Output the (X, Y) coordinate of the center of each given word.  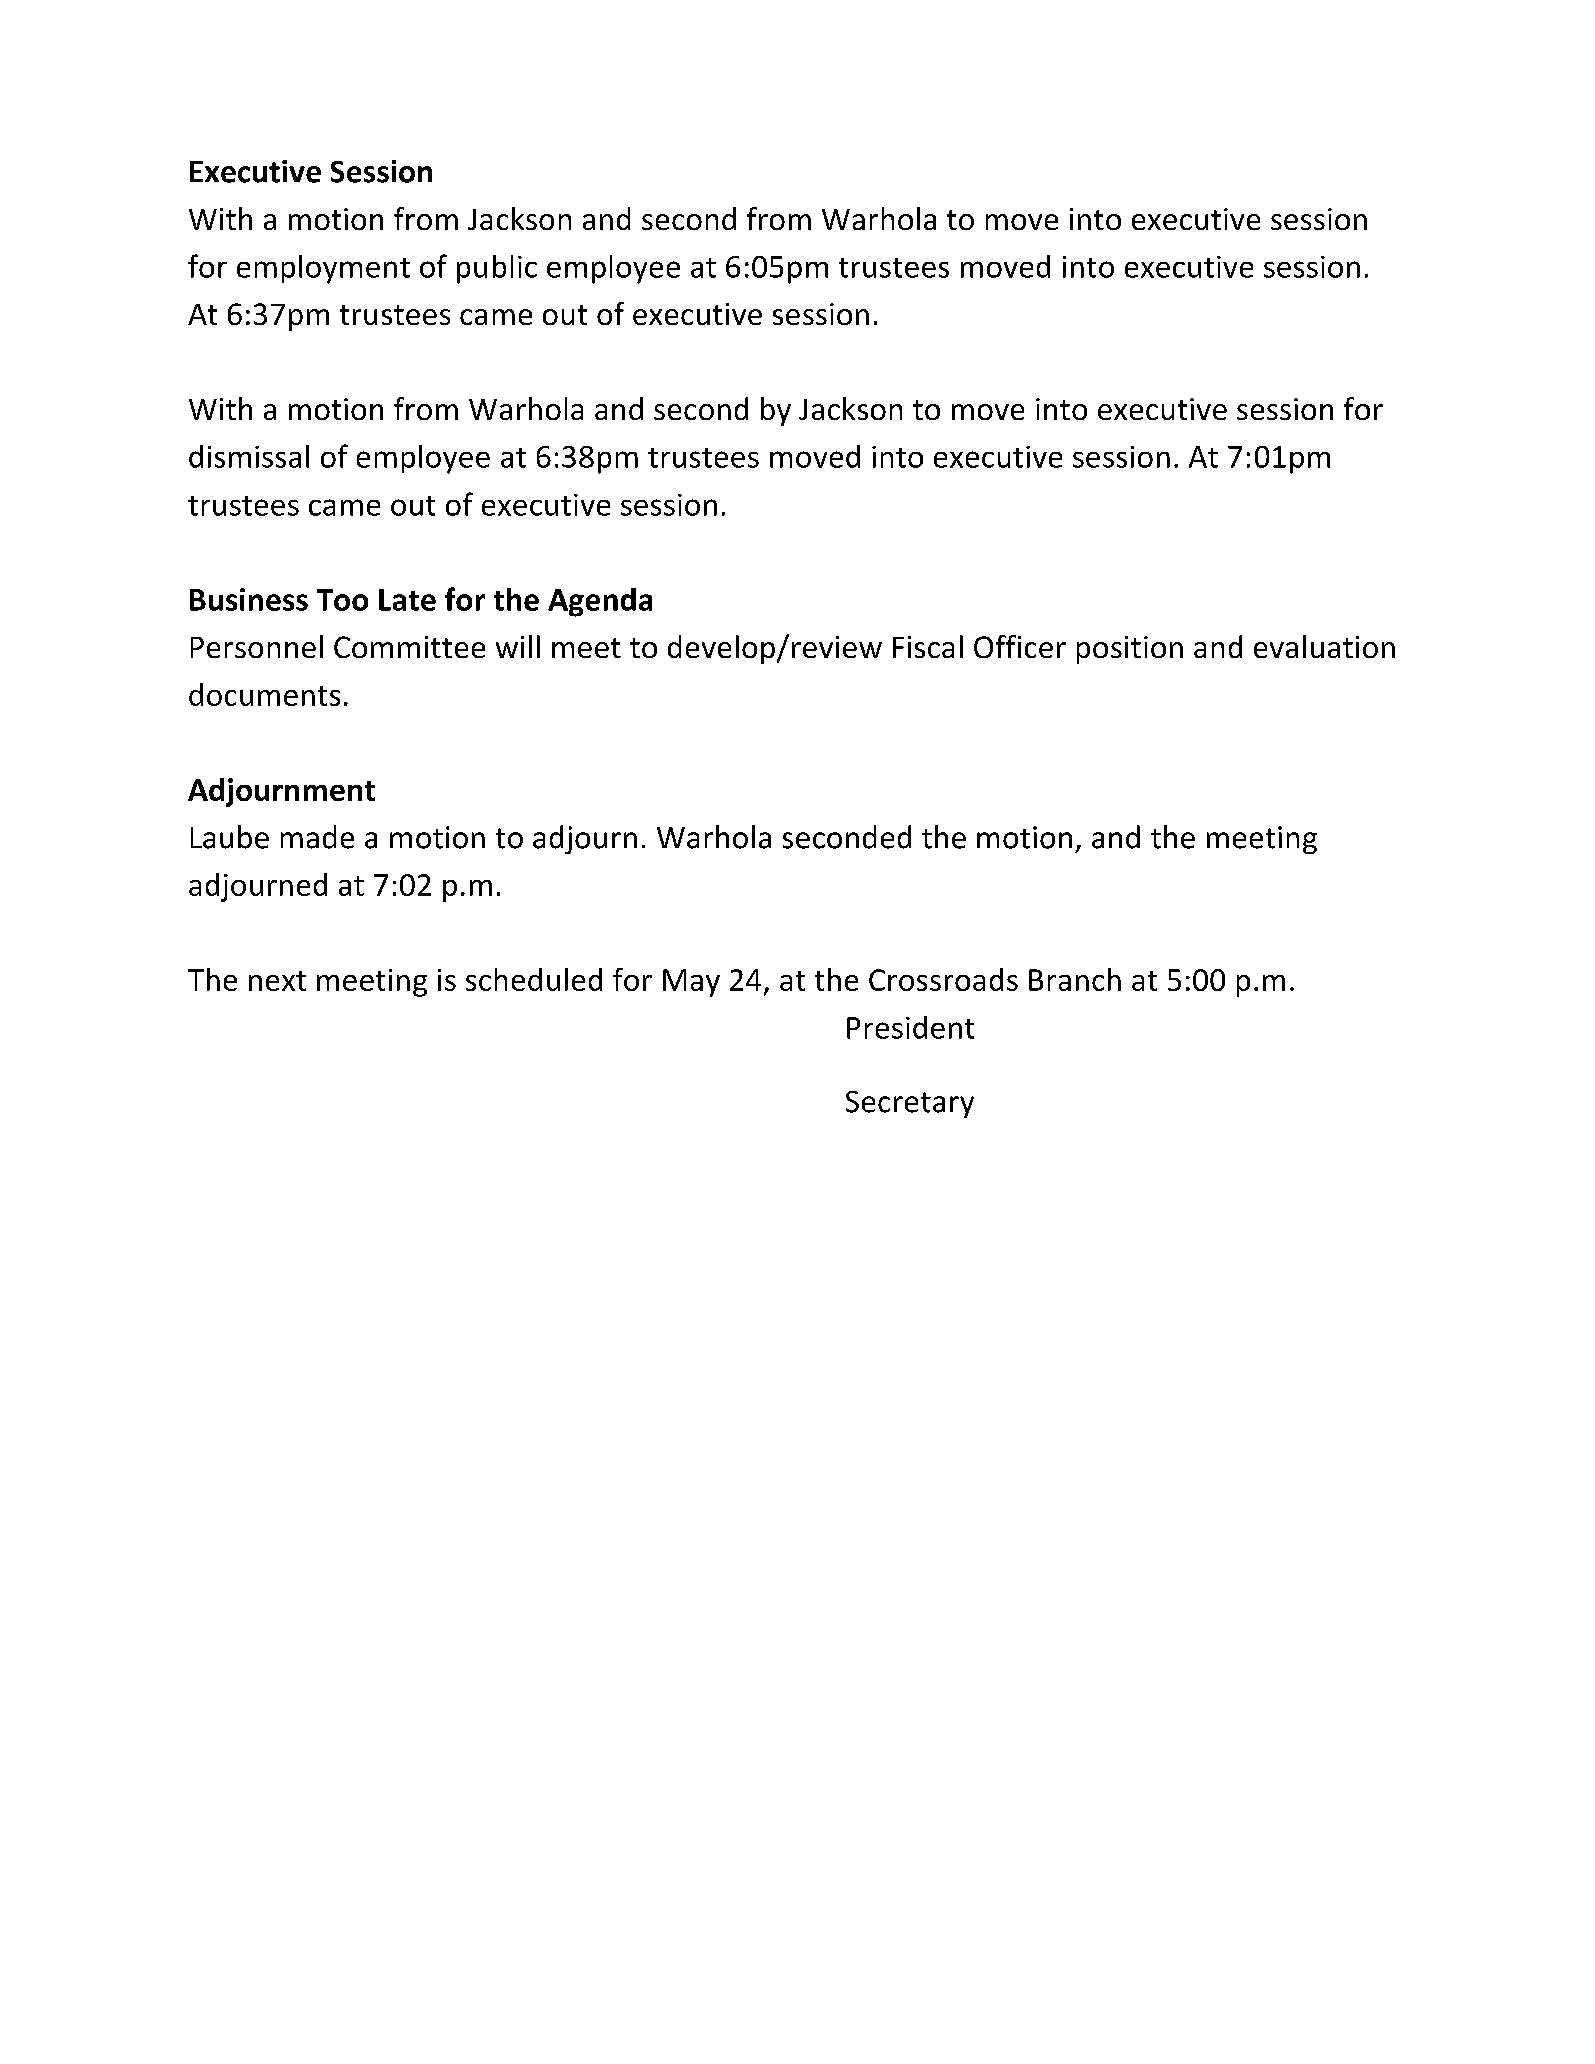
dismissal (249, 456)
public (497, 269)
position (1130, 650)
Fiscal (928, 646)
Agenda (600, 602)
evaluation (1324, 646)
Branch (1075, 979)
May (691, 983)
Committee (409, 647)
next (277, 981)
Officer (1020, 646)
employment (323, 269)
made (317, 837)
